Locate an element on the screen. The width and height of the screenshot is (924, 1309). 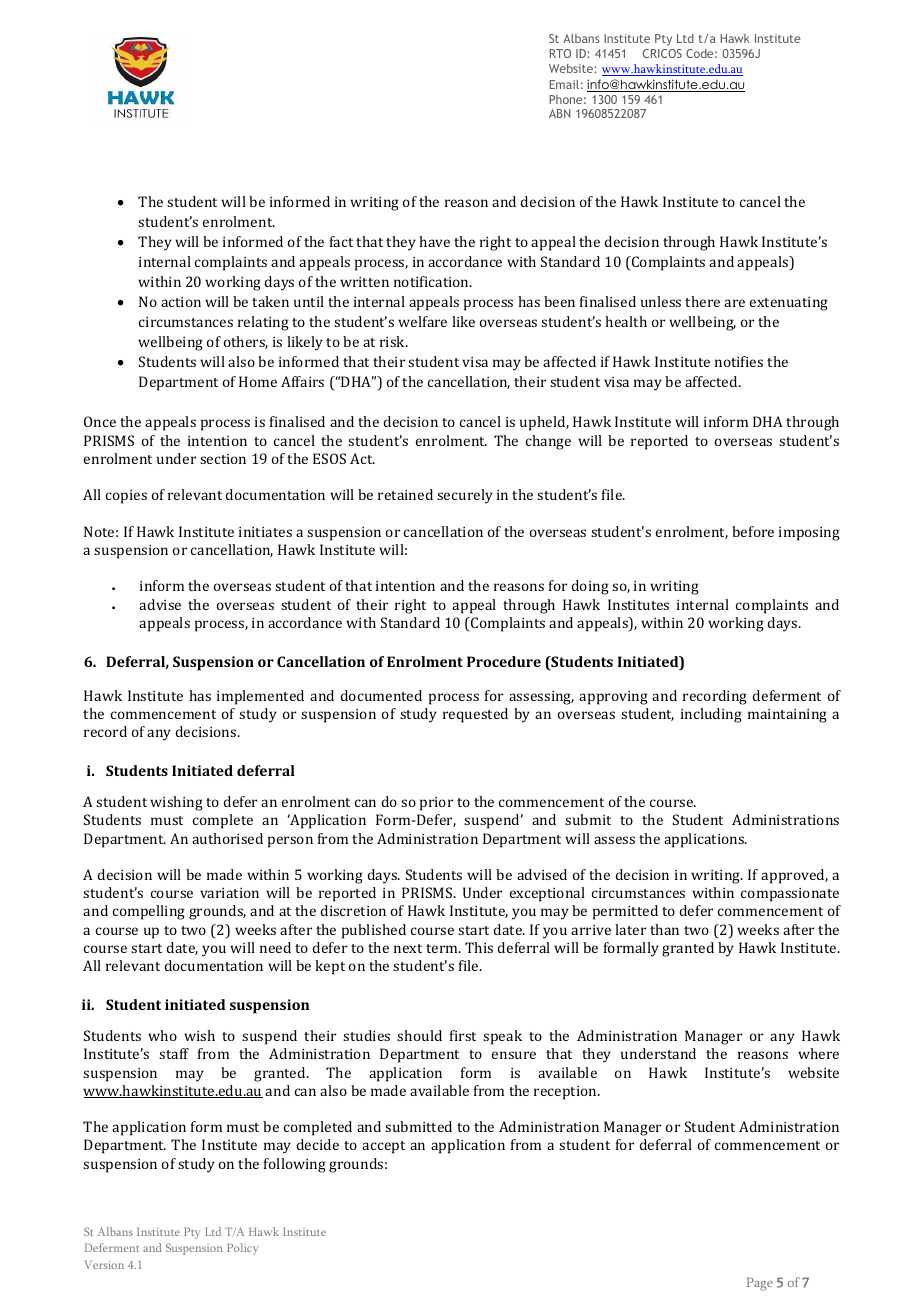
RTO is located at coordinates (560, 53).
